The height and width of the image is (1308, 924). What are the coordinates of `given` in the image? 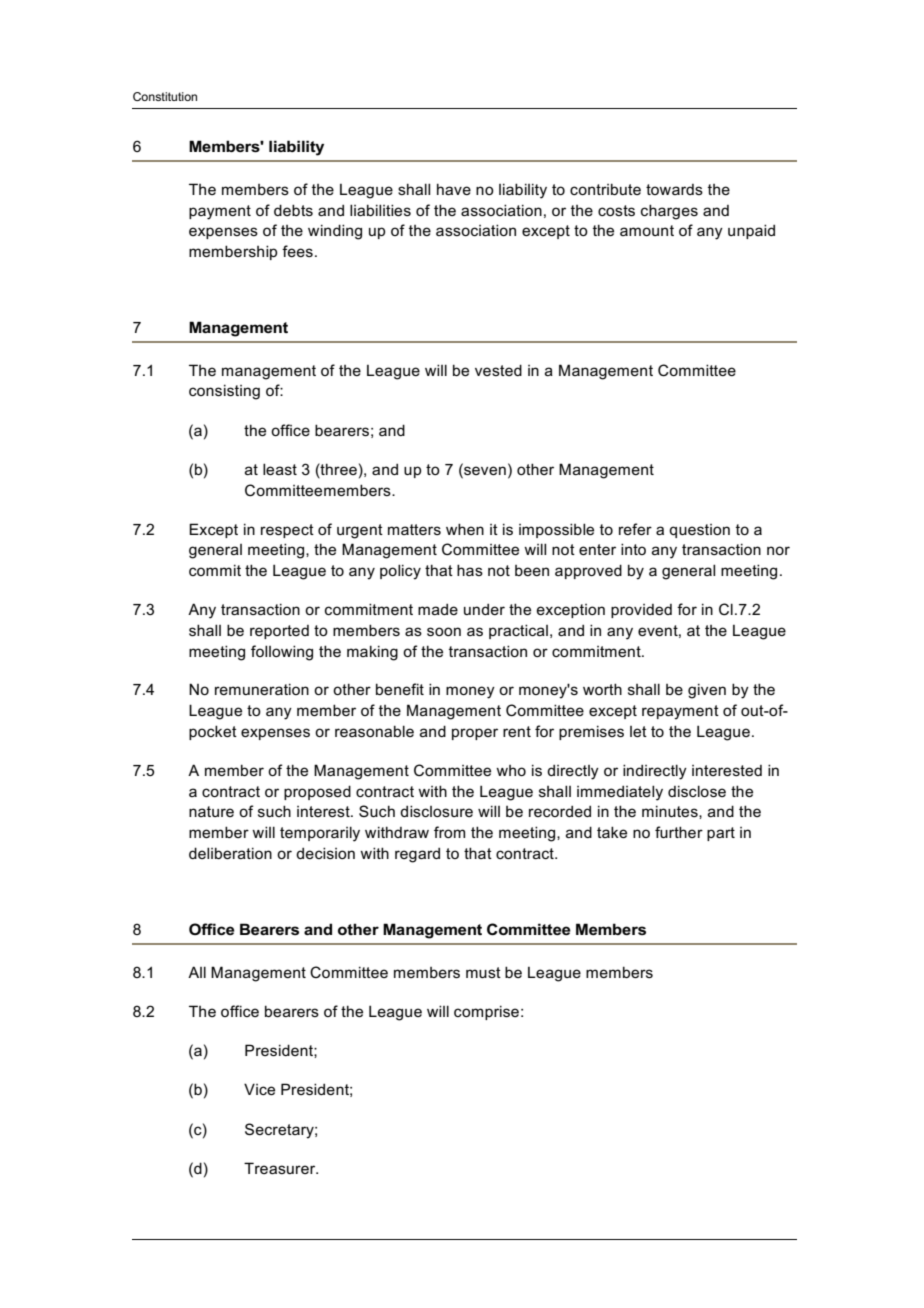 It's located at (707, 691).
